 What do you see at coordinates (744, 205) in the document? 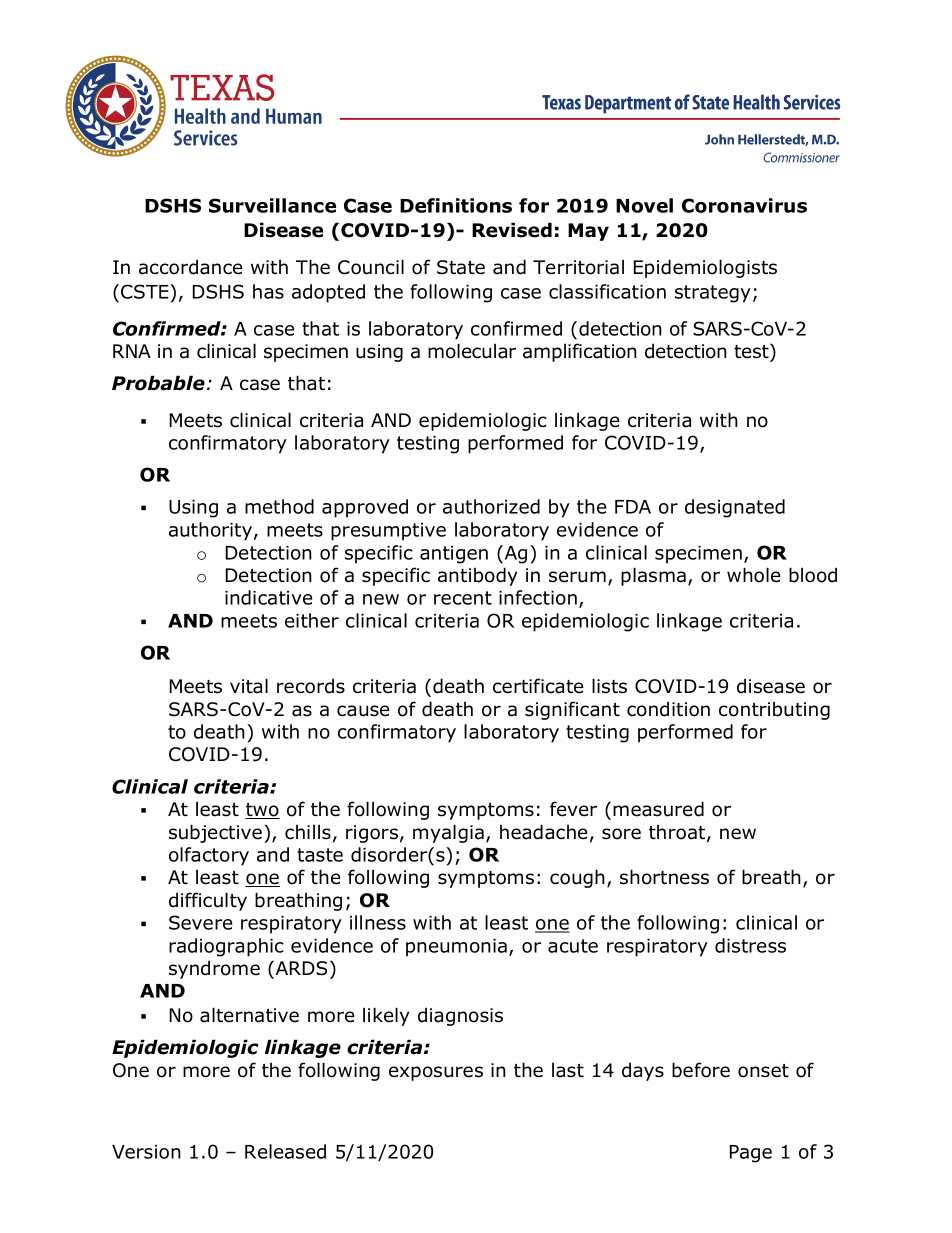
I see `Coronavirus` at bounding box center [744, 205].
